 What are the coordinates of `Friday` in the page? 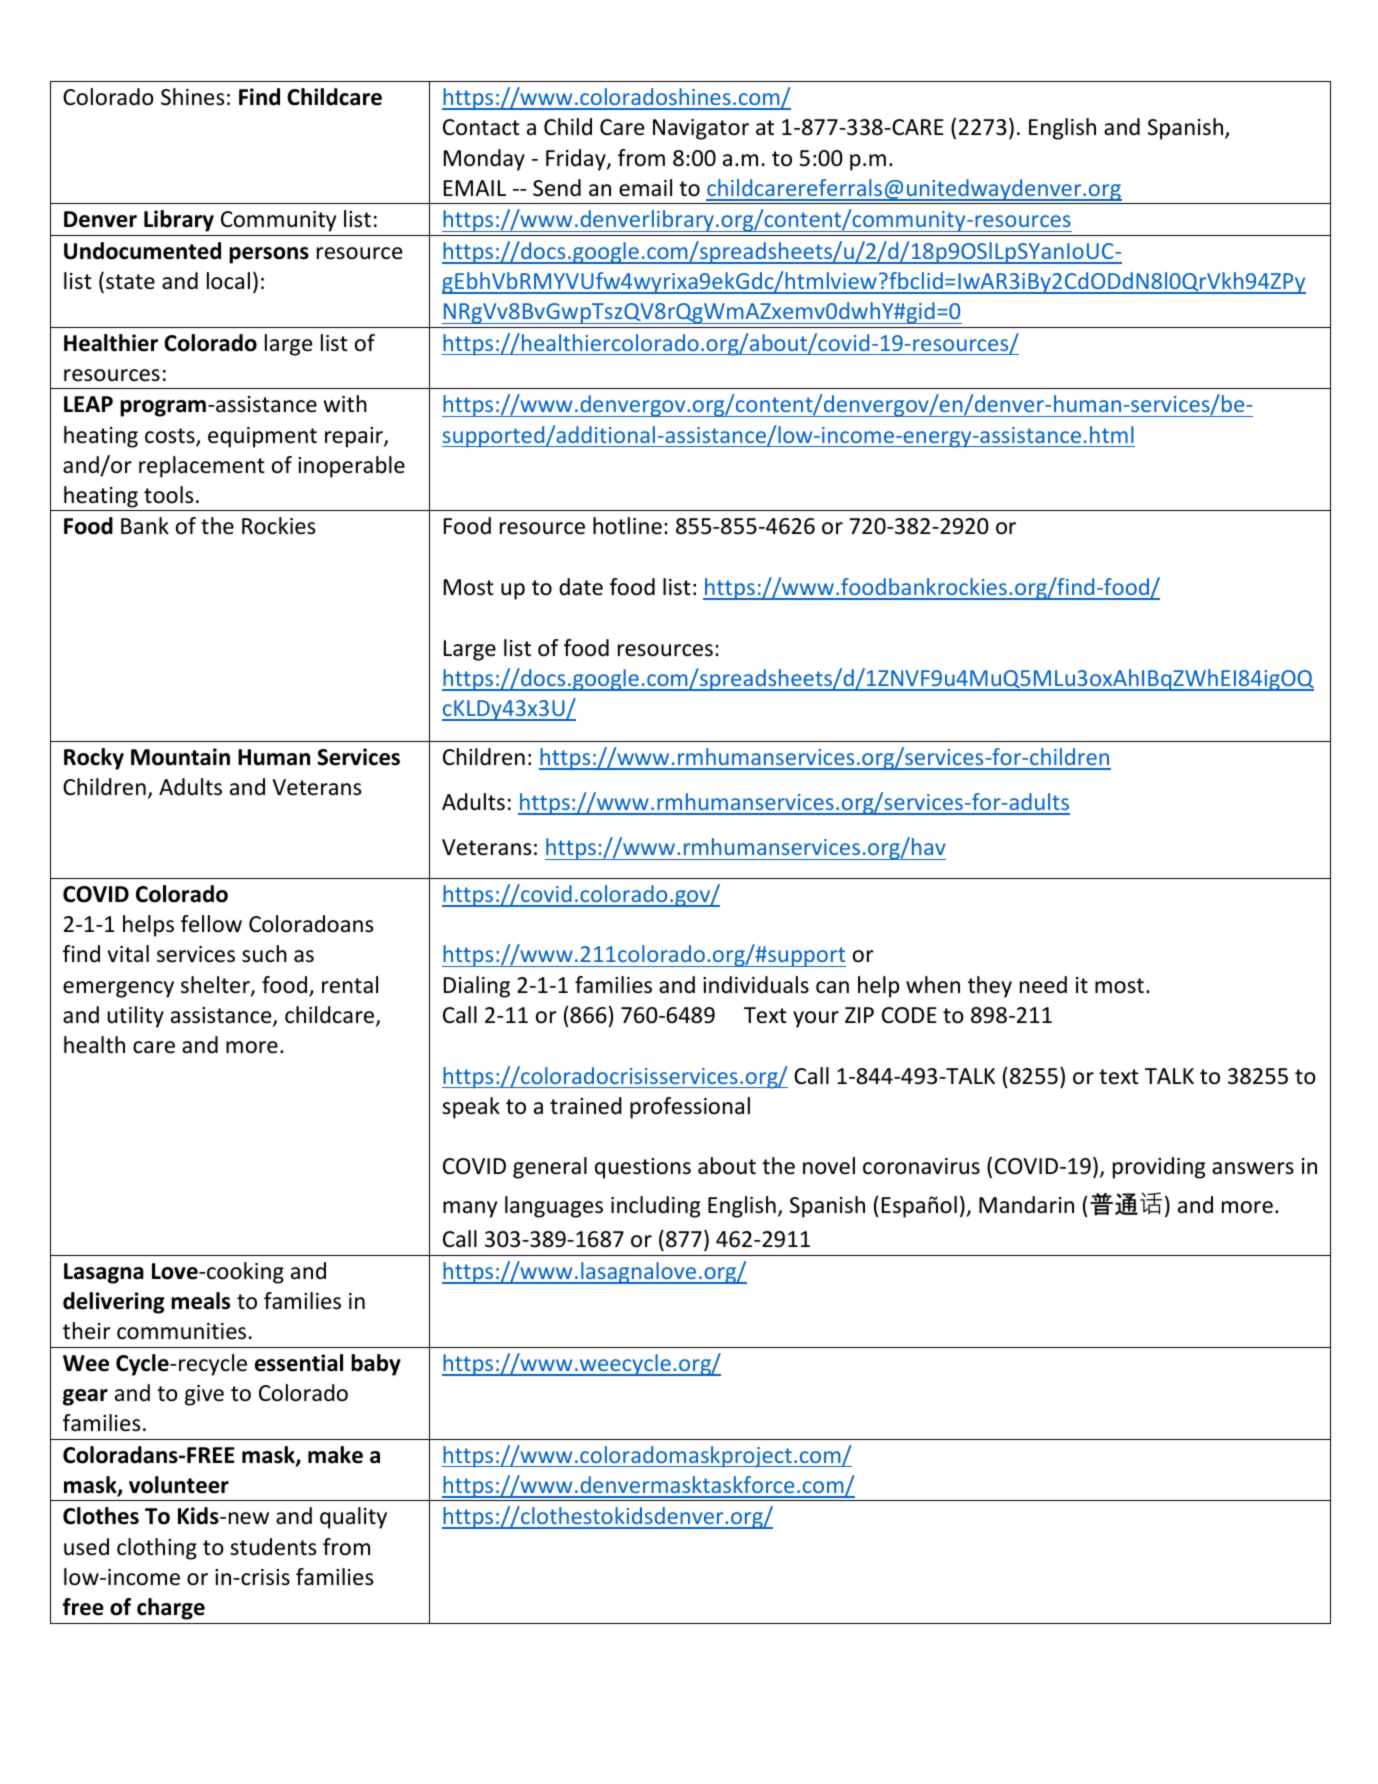 It's located at (577, 160).
